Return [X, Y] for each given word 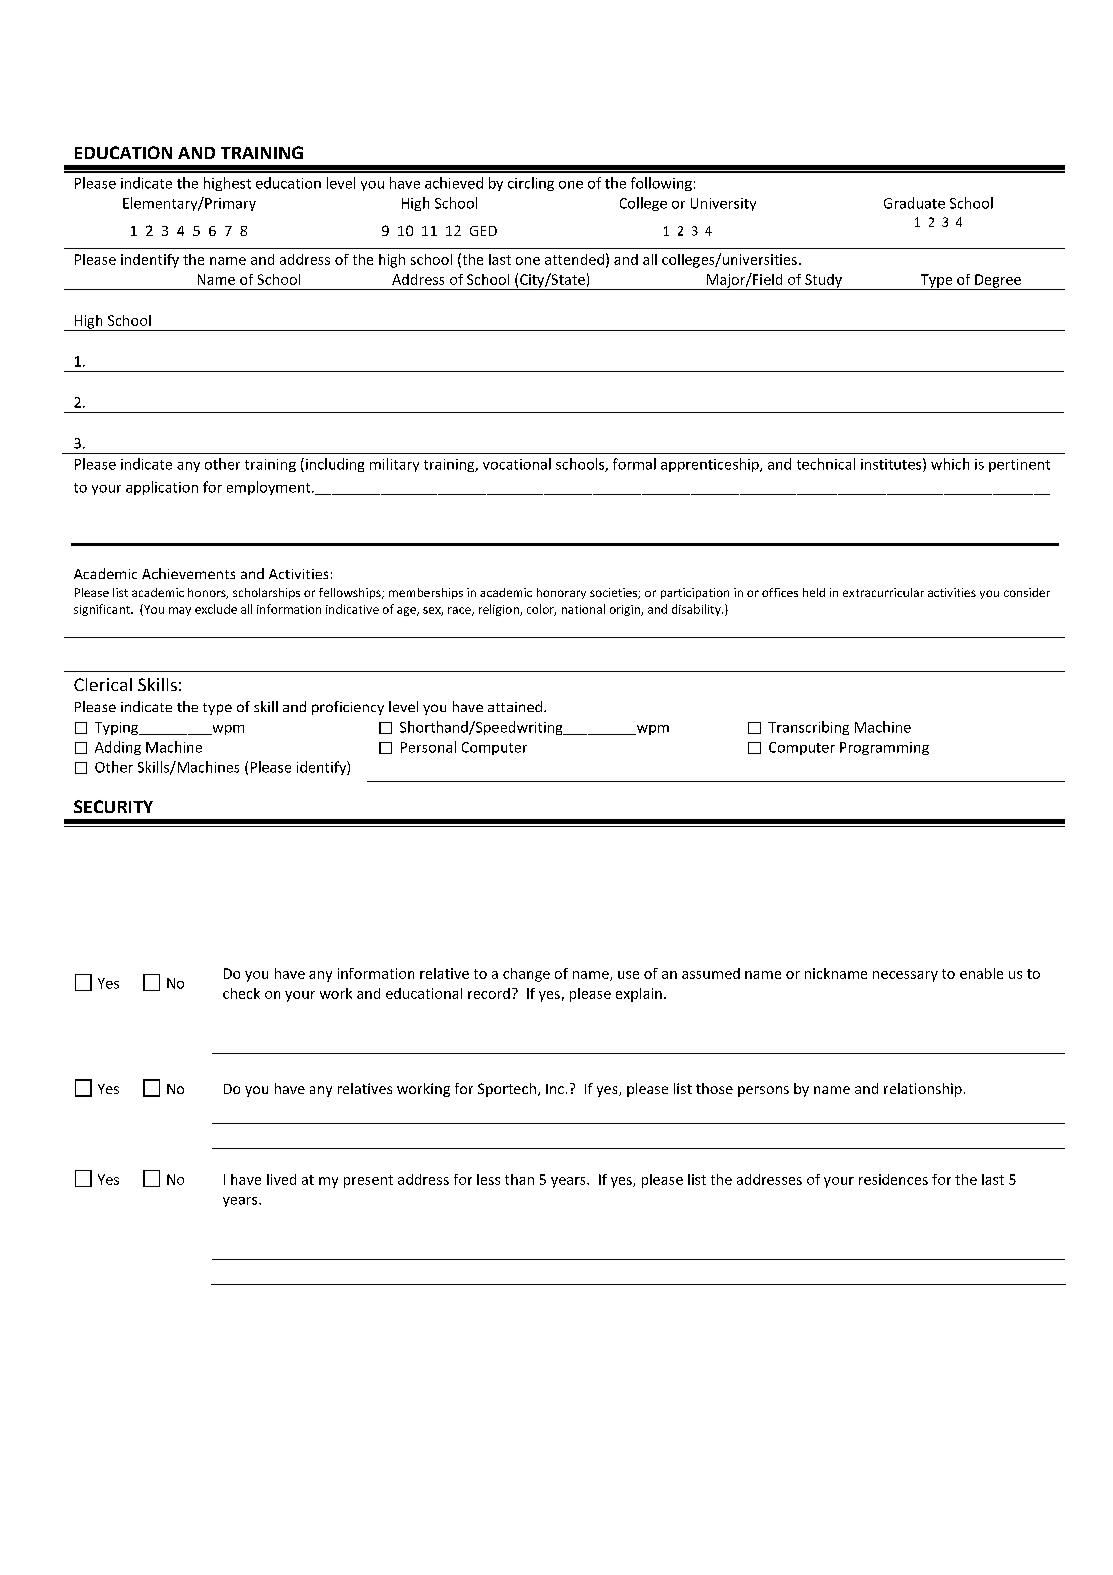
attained [515, 706]
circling [531, 184]
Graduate [914, 203]
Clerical [103, 684]
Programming [884, 748]
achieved [454, 183]
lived [281, 1179]
